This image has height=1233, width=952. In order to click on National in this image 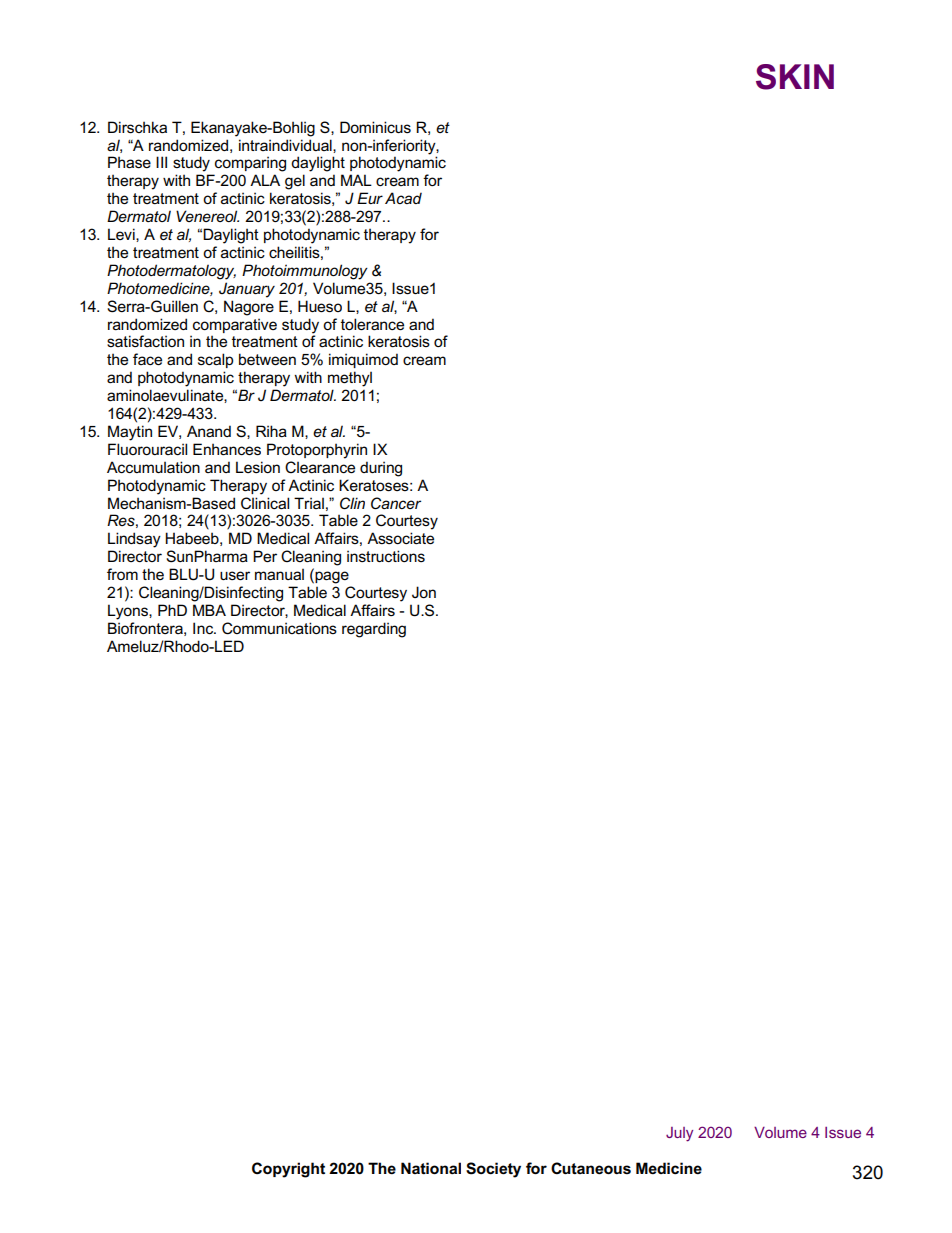, I will do `click(431, 1168)`.
